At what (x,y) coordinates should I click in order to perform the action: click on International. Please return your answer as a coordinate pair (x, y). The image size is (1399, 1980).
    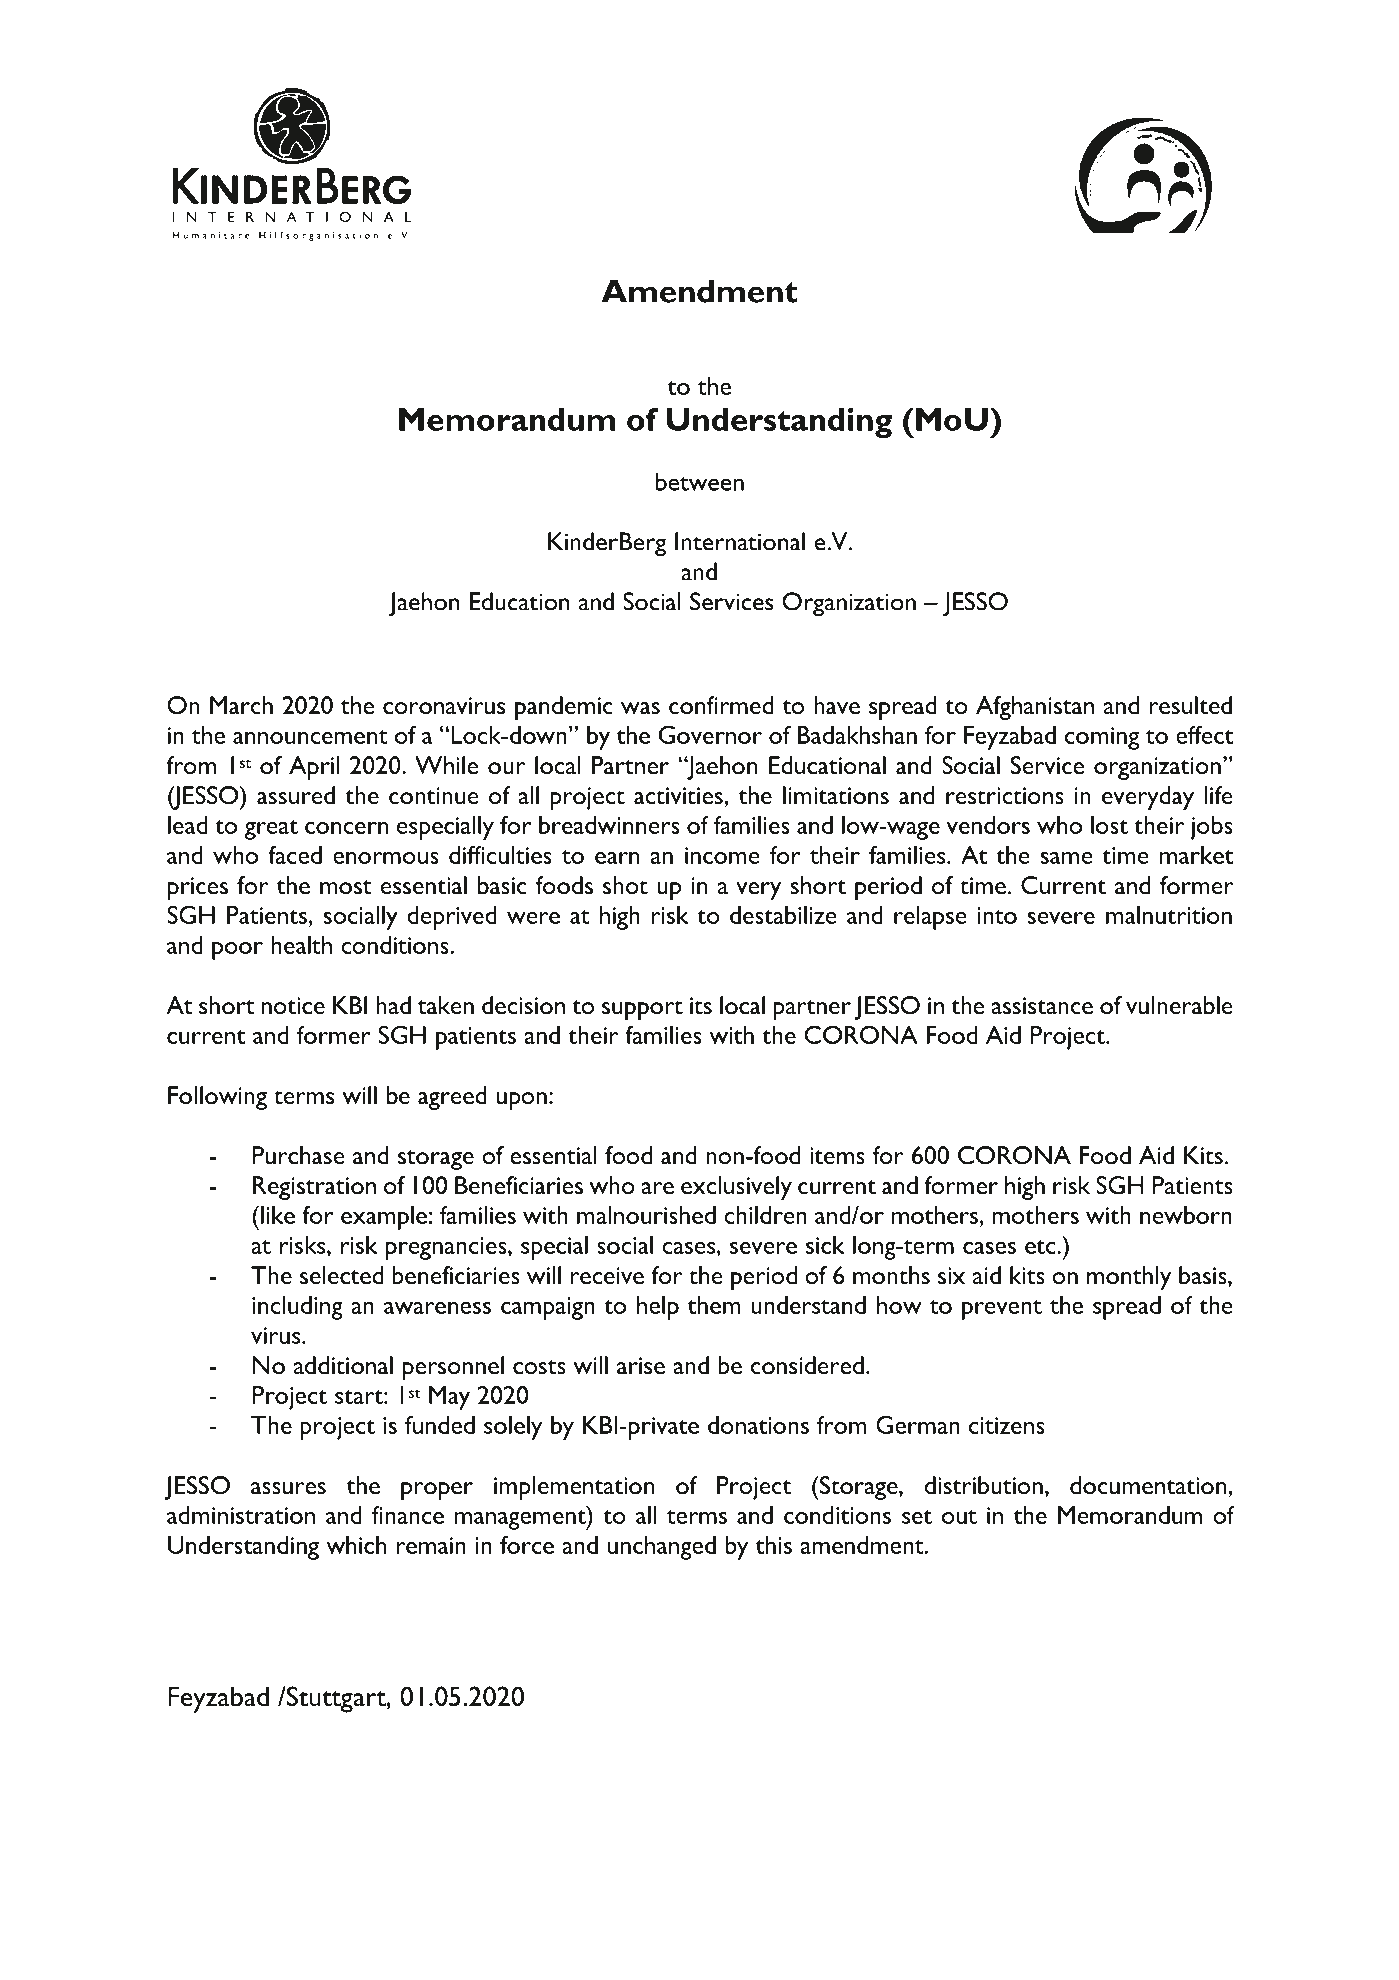
    Looking at the image, I should click on (740, 541).
